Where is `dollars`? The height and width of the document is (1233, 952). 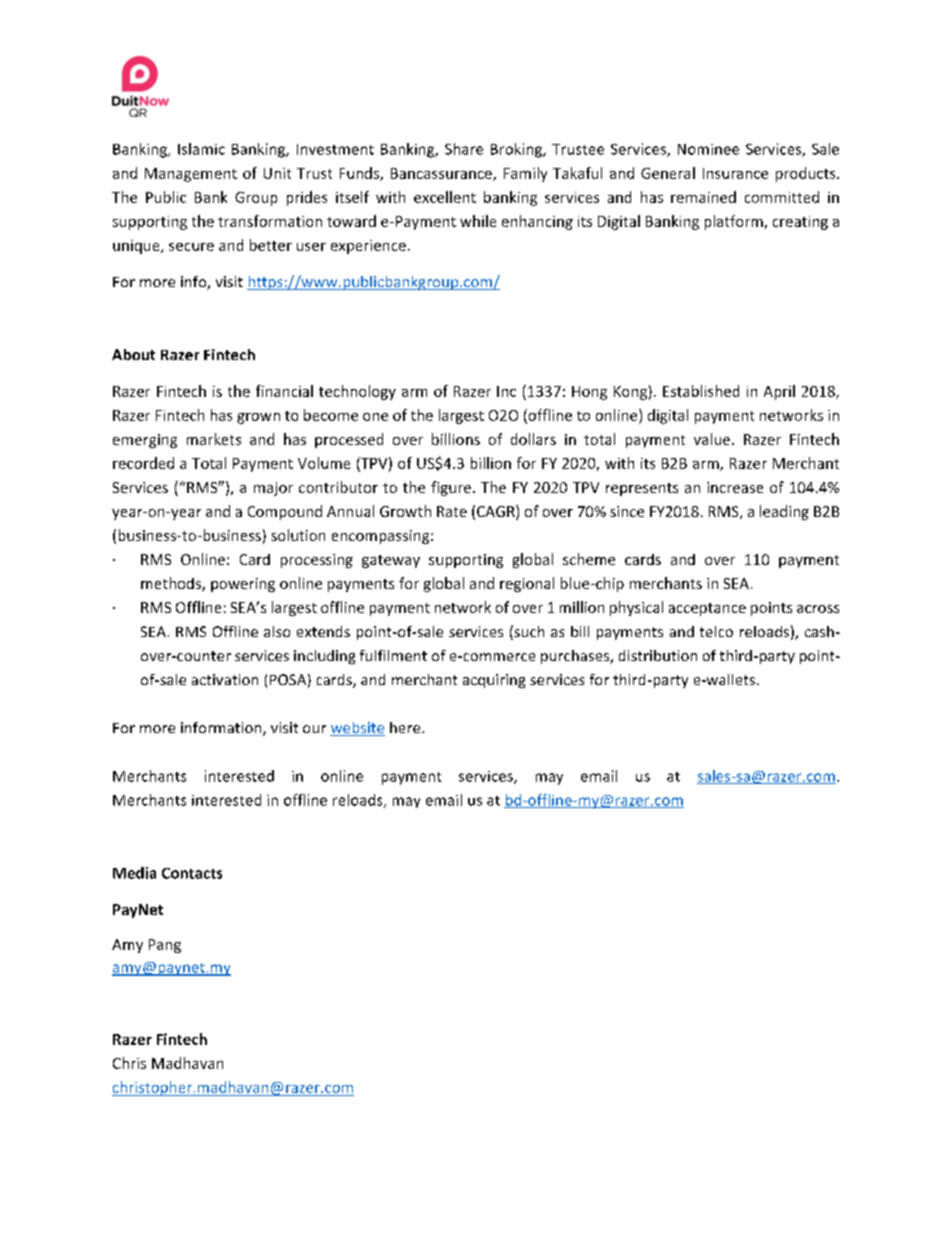 dollars is located at coordinates (533, 439).
